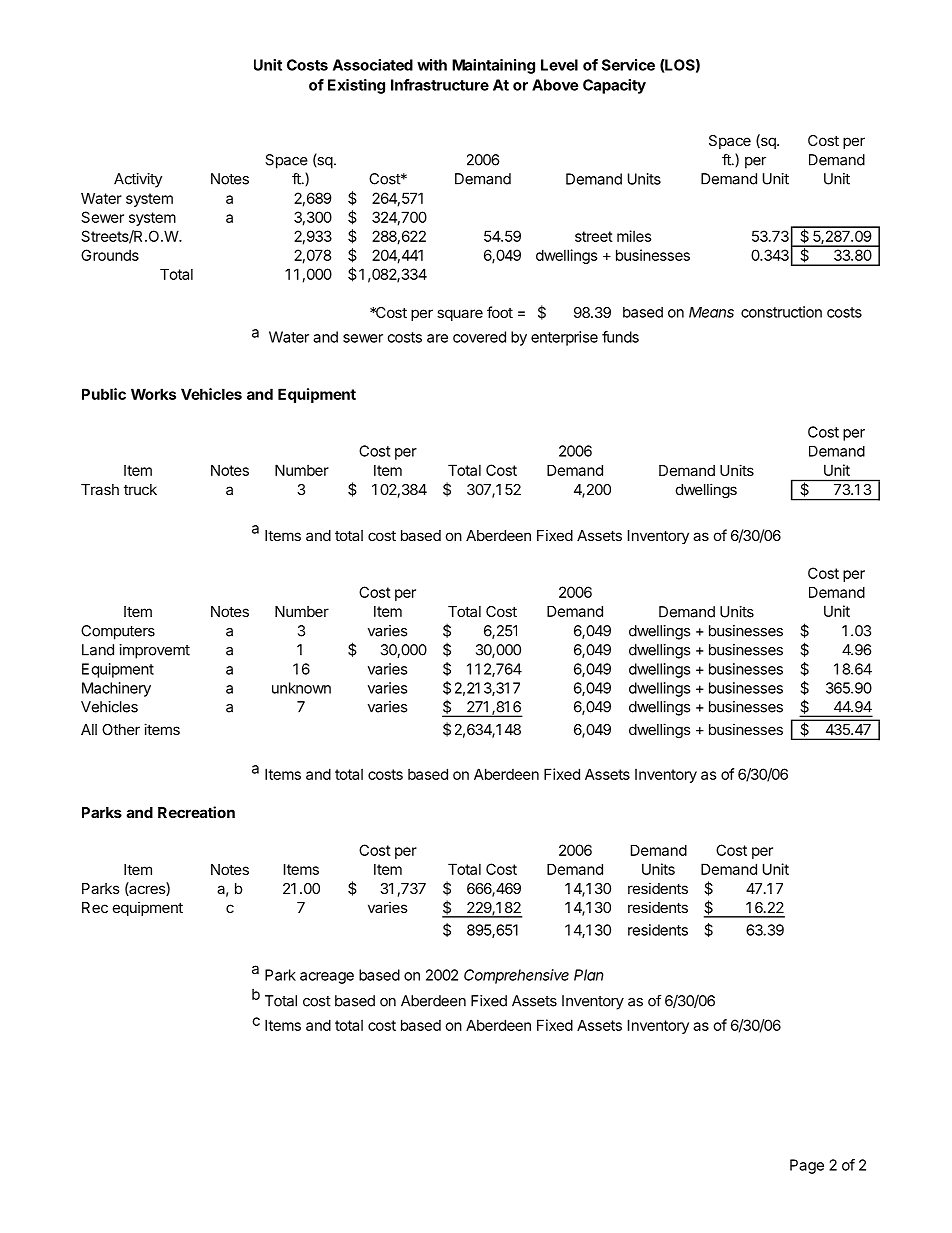 The height and width of the screenshot is (1233, 952). What do you see at coordinates (620, 337) in the screenshot?
I see `funds` at bounding box center [620, 337].
